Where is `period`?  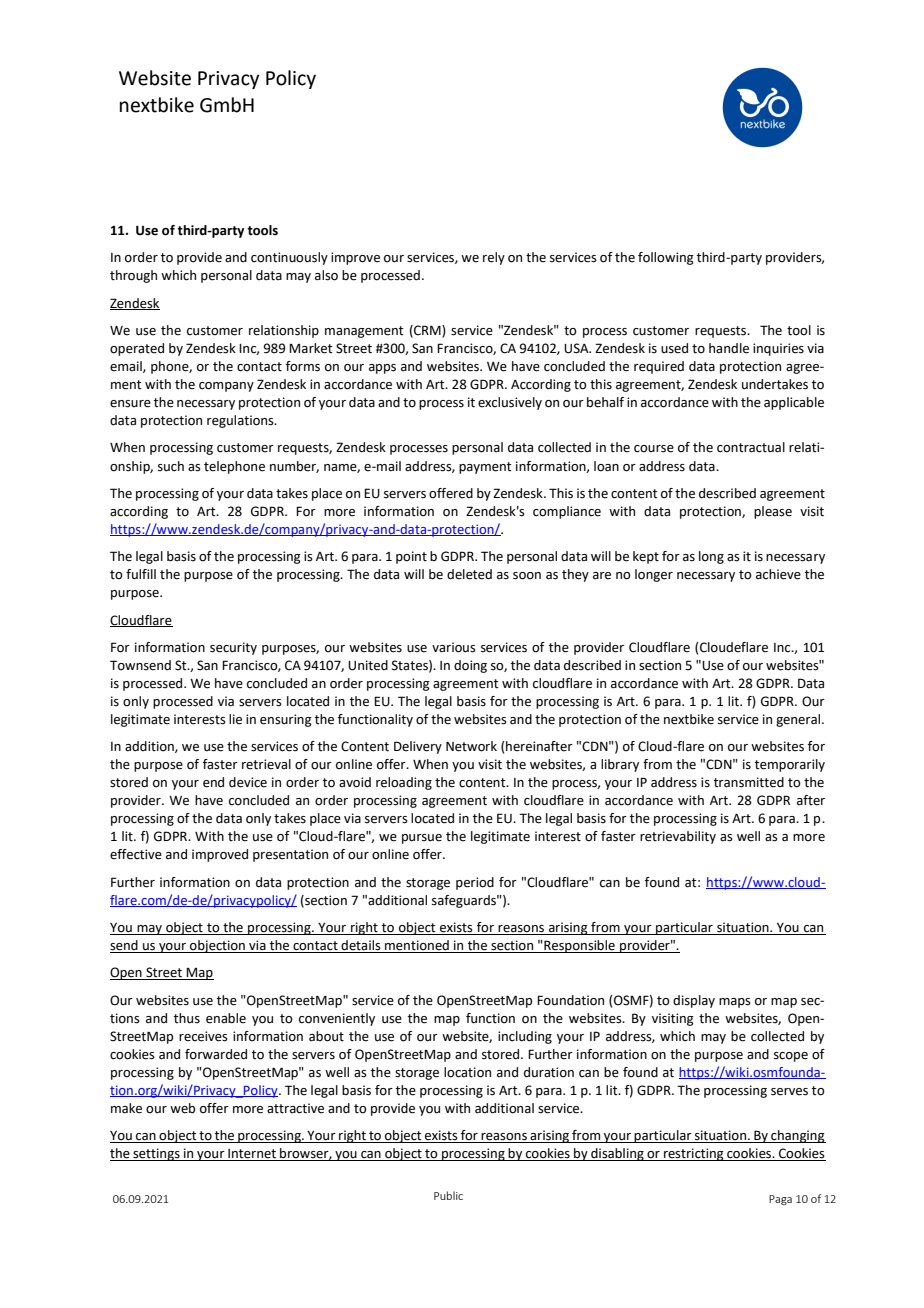 period is located at coordinates (475, 883).
